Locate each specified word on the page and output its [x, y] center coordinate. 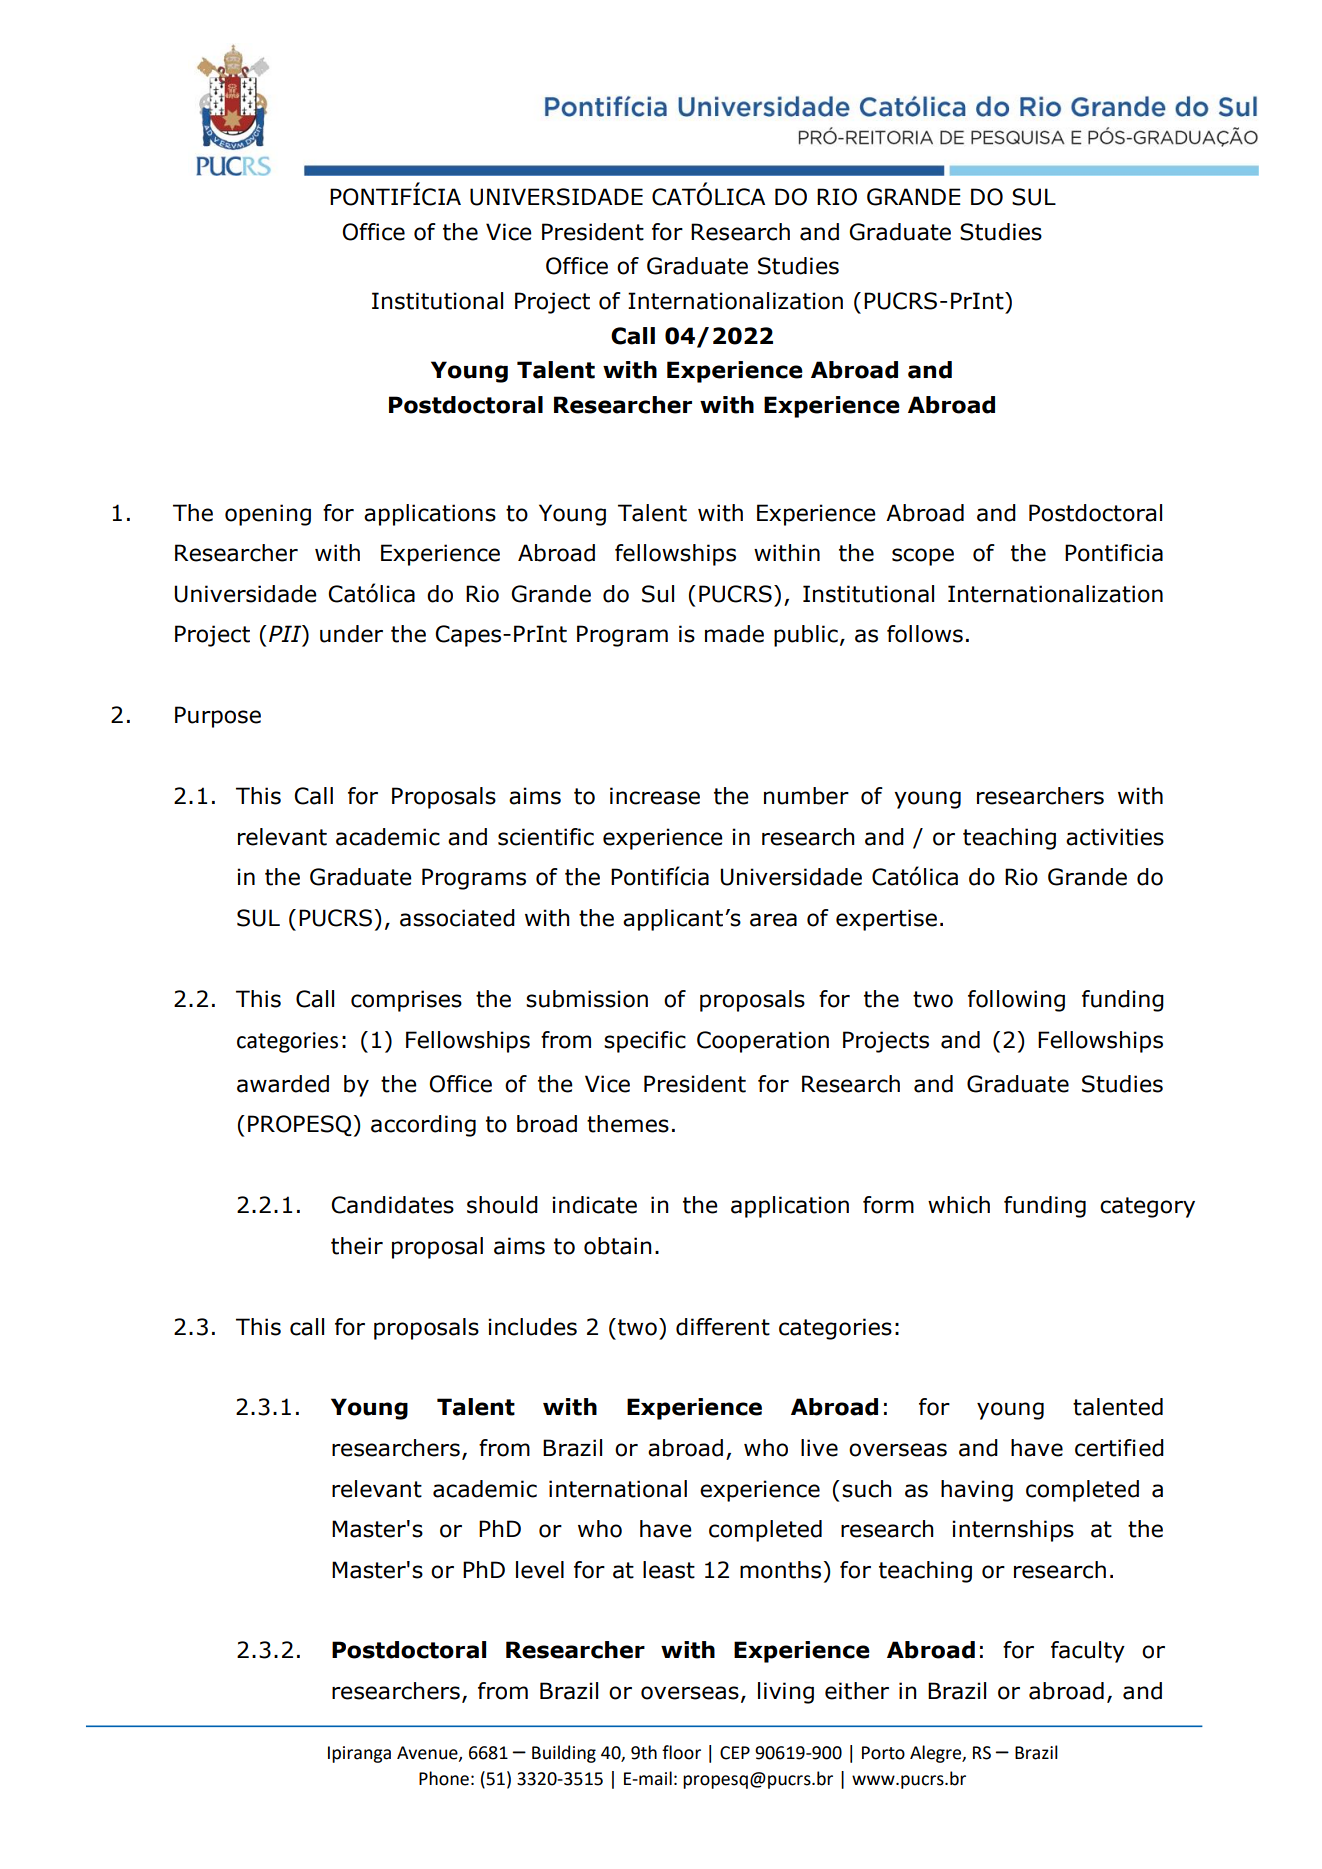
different [723, 1327]
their [357, 1246]
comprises [406, 1001]
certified [1119, 1448]
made [734, 634]
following [1016, 1001]
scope [923, 557]
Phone [444, 1778]
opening [268, 515]
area [773, 920]
